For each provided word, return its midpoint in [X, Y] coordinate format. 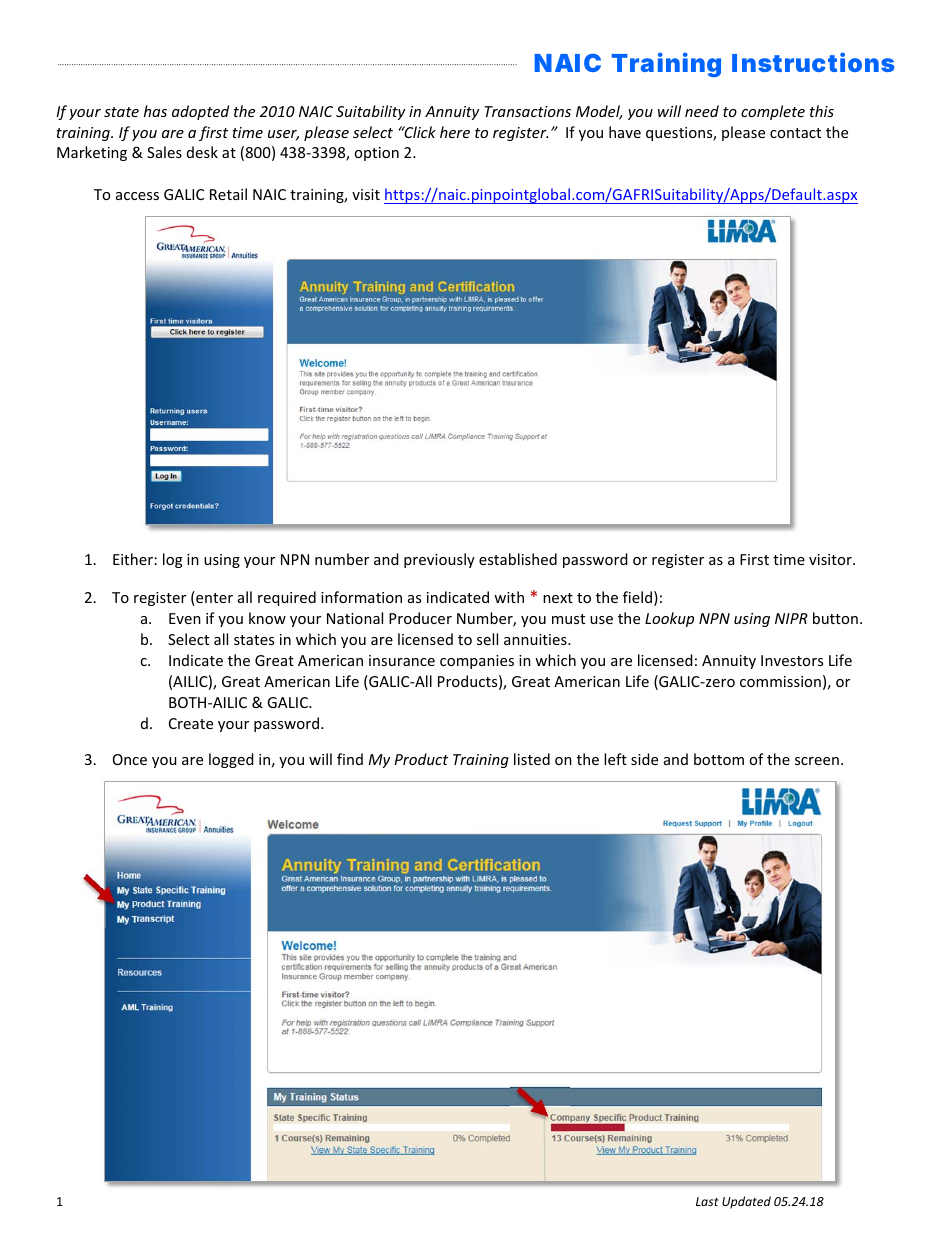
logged [231, 760]
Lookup [669, 619]
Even [185, 618]
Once [130, 759]
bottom [719, 759]
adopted [200, 112]
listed [532, 759]
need [702, 111]
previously [439, 560]
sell [487, 639]
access [137, 196]
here [455, 132]
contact [795, 133]
